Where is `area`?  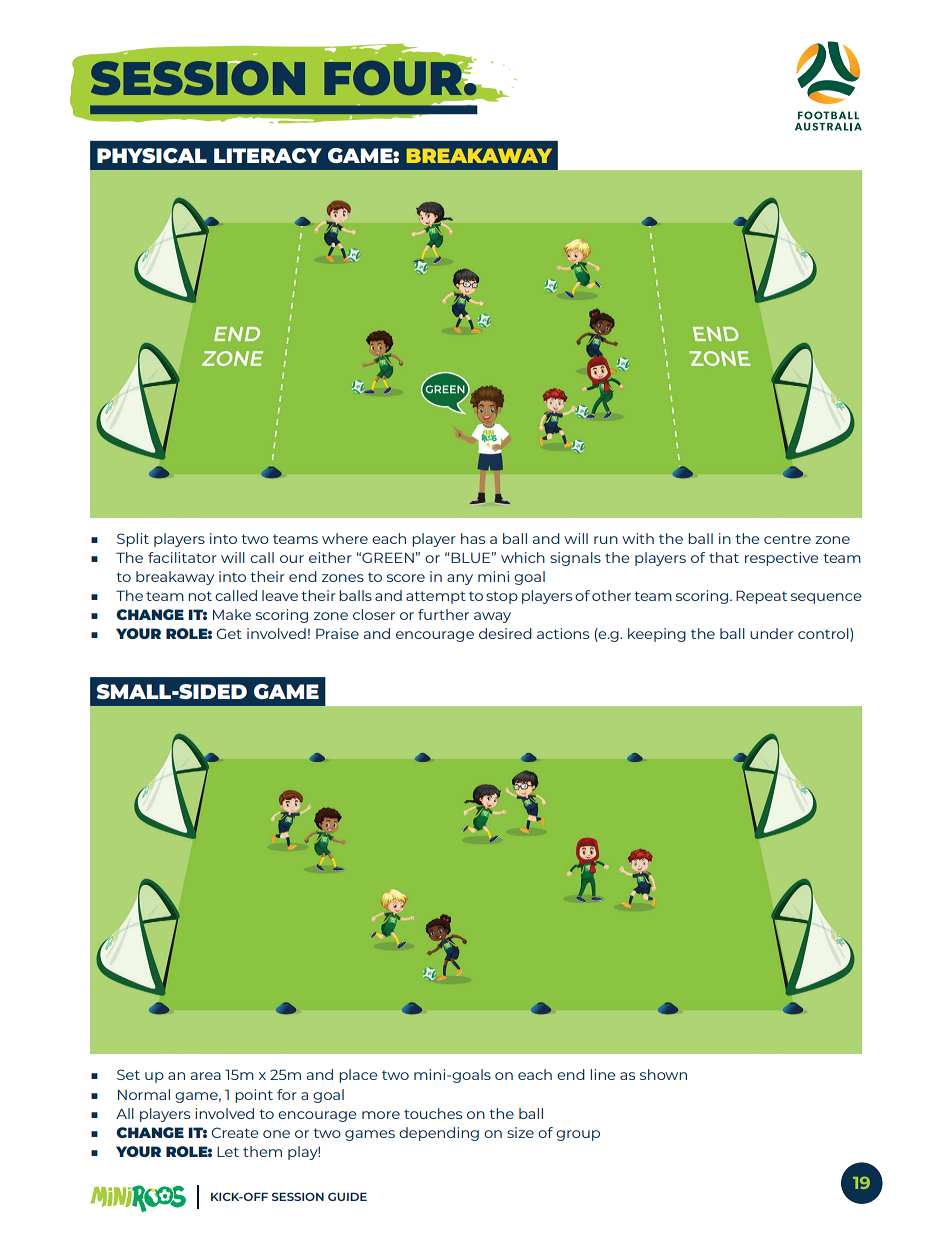
area is located at coordinates (206, 1076).
